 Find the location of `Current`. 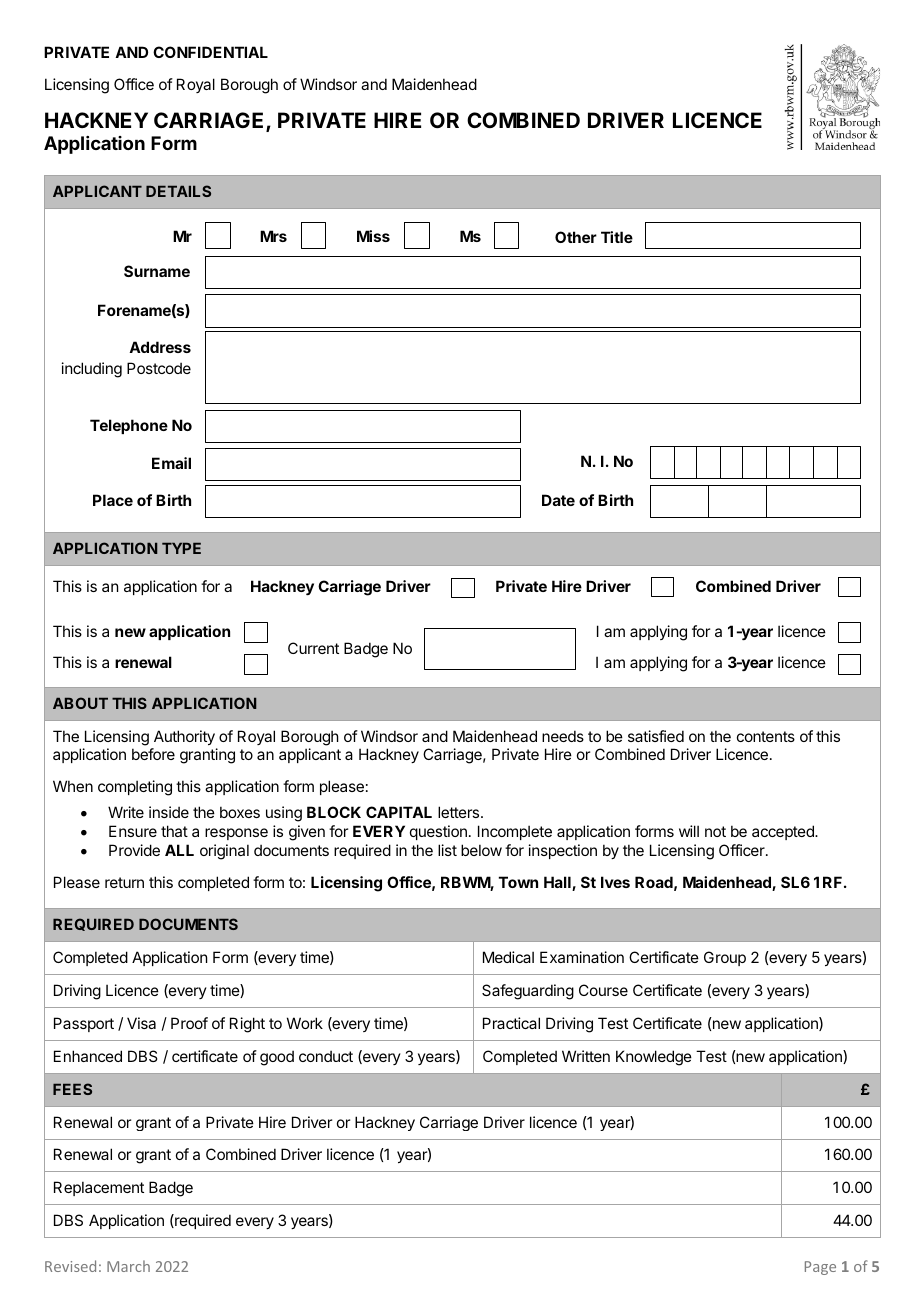

Current is located at coordinates (313, 648).
